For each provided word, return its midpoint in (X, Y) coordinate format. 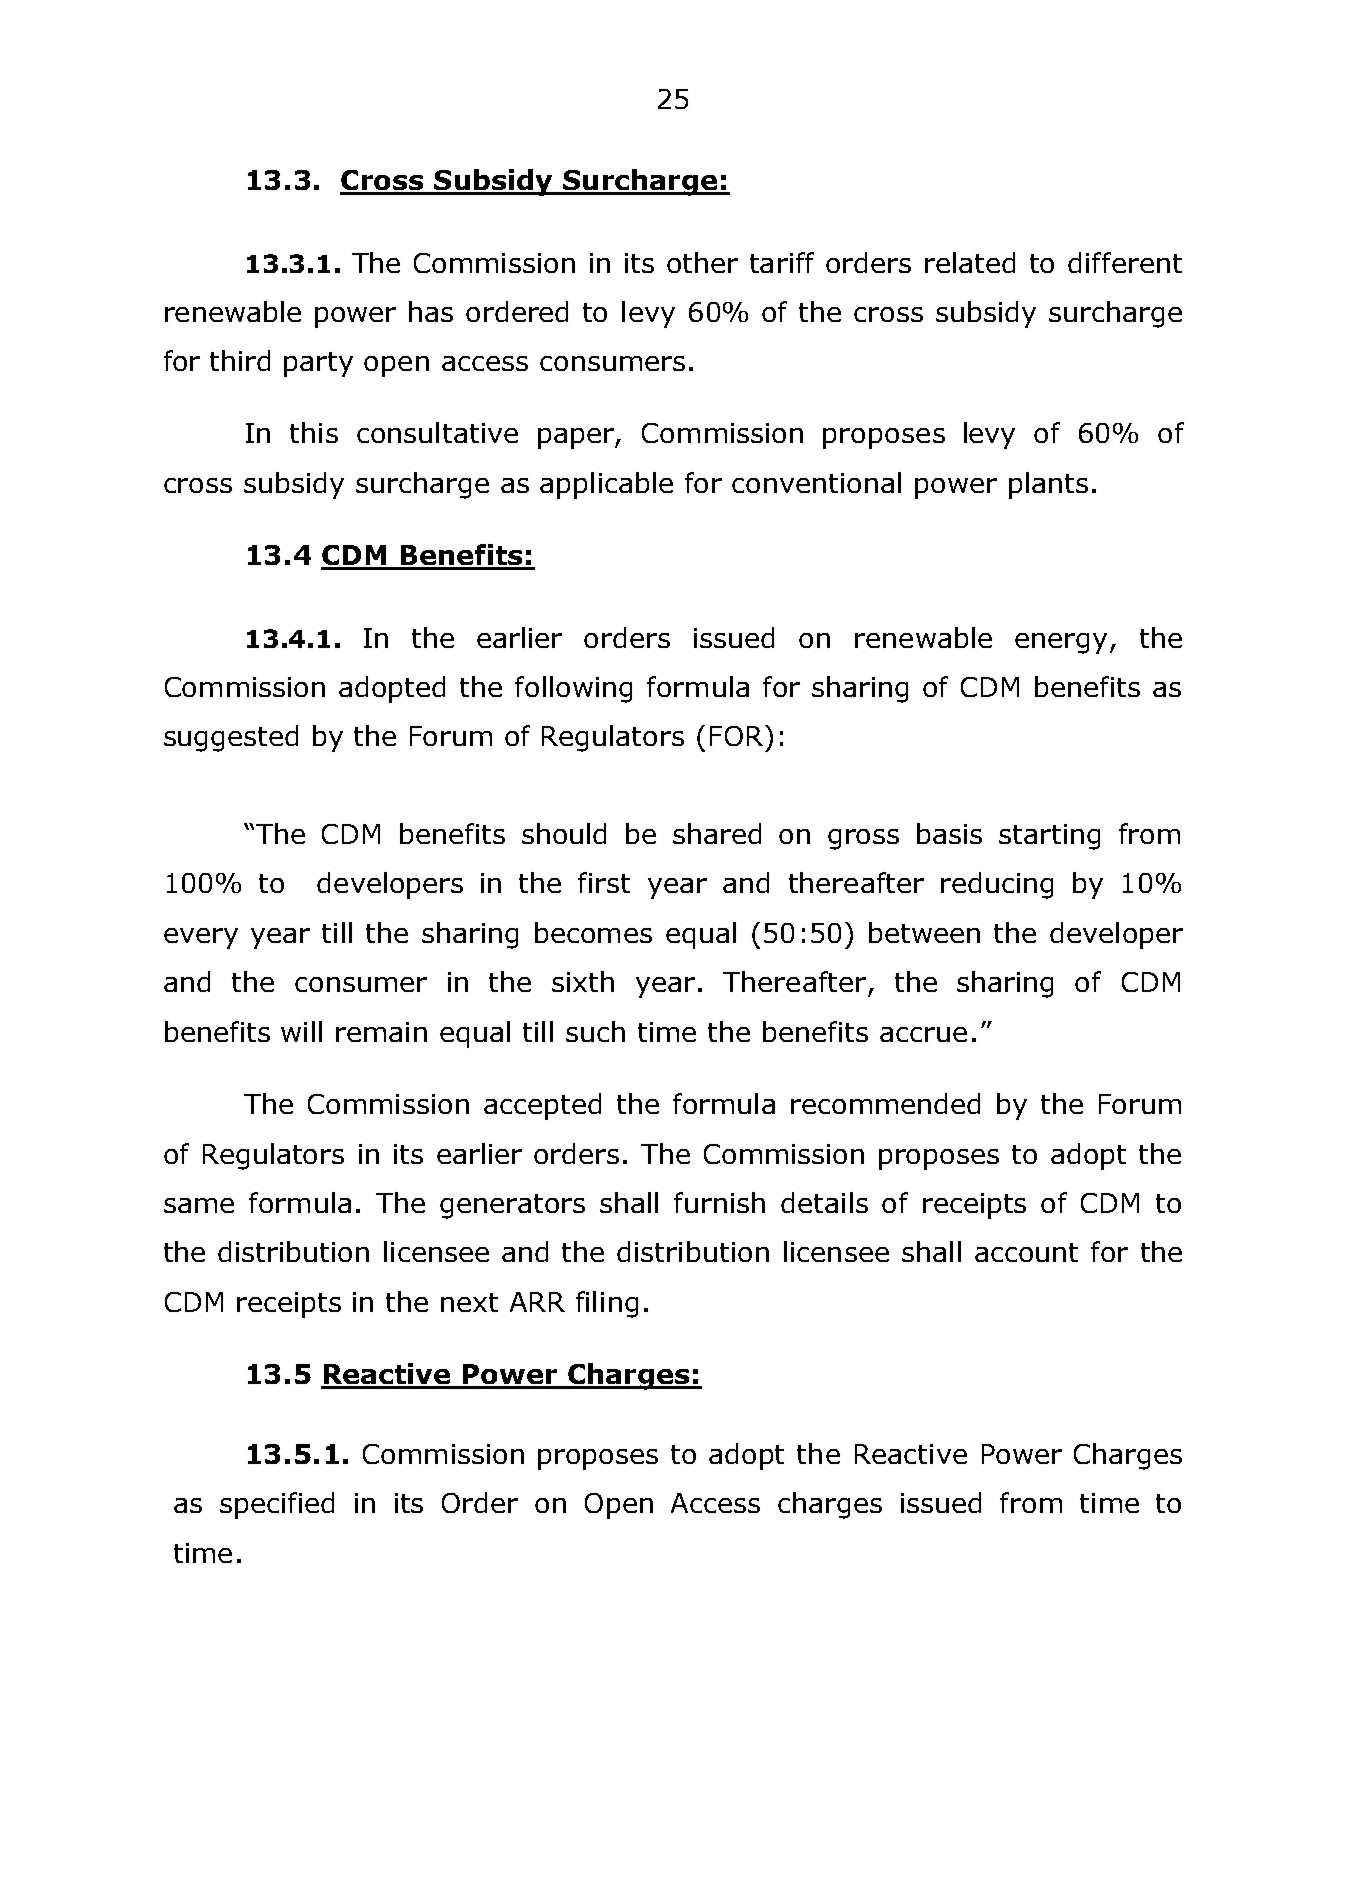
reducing (997, 885)
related (970, 262)
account (1026, 1252)
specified (277, 1505)
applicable (606, 485)
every (201, 938)
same (199, 1205)
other (702, 262)
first (604, 882)
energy (1061, 643)
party (318, 364)
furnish (719, 1202)
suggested (231, 738)
